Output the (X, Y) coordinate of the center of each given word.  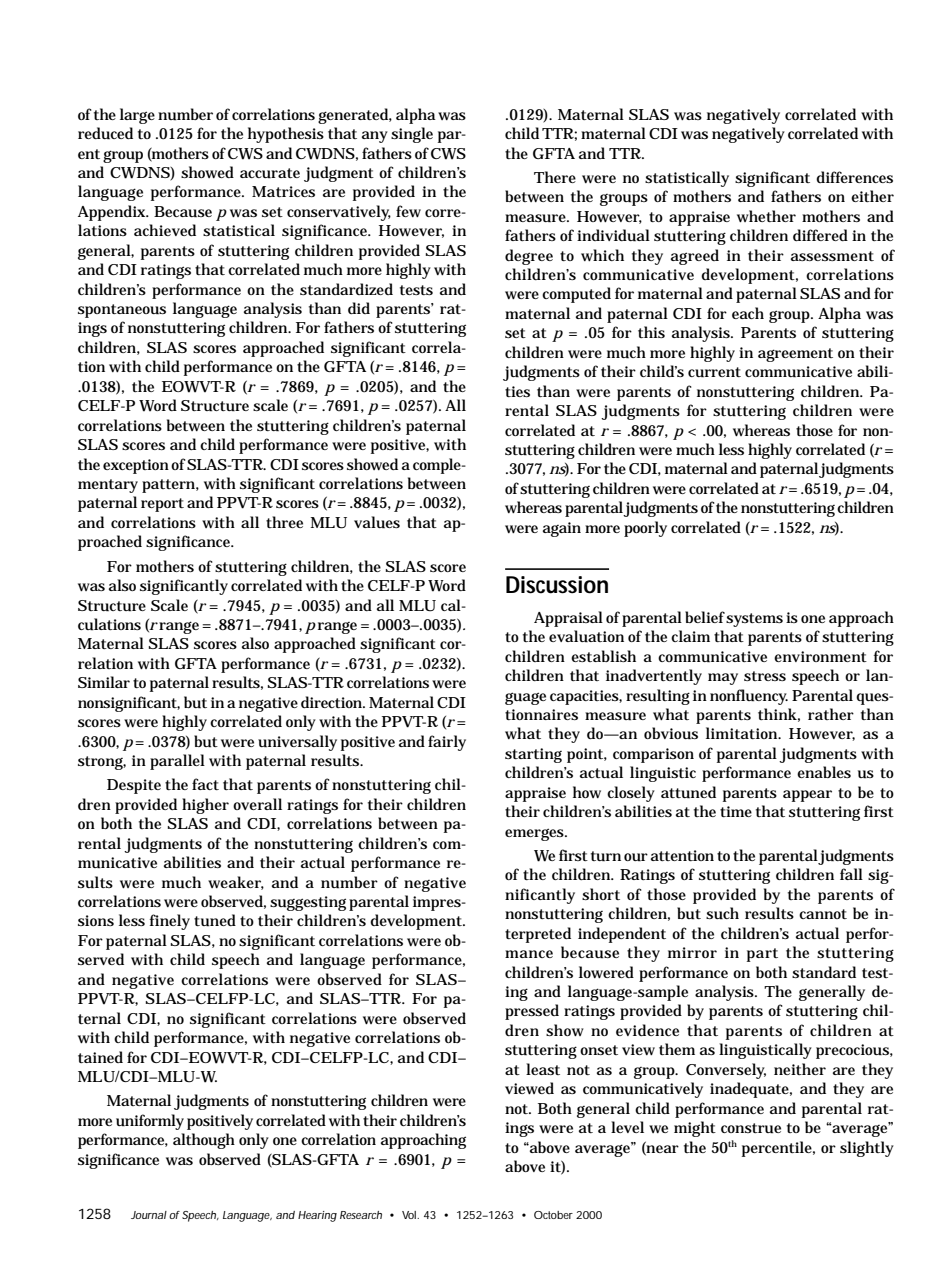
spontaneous (122, 311)
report (162, 505)
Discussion (557, 585)
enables (824, 772)
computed (576, 295)
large (137, 116)
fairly (447, 743)
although (204, 1141)
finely (170, 922)
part (762, 955)
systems (754, 620)
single (412, 135)
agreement (795, 355)
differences (854, 177)
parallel (177, 762)
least (543, 1069)
